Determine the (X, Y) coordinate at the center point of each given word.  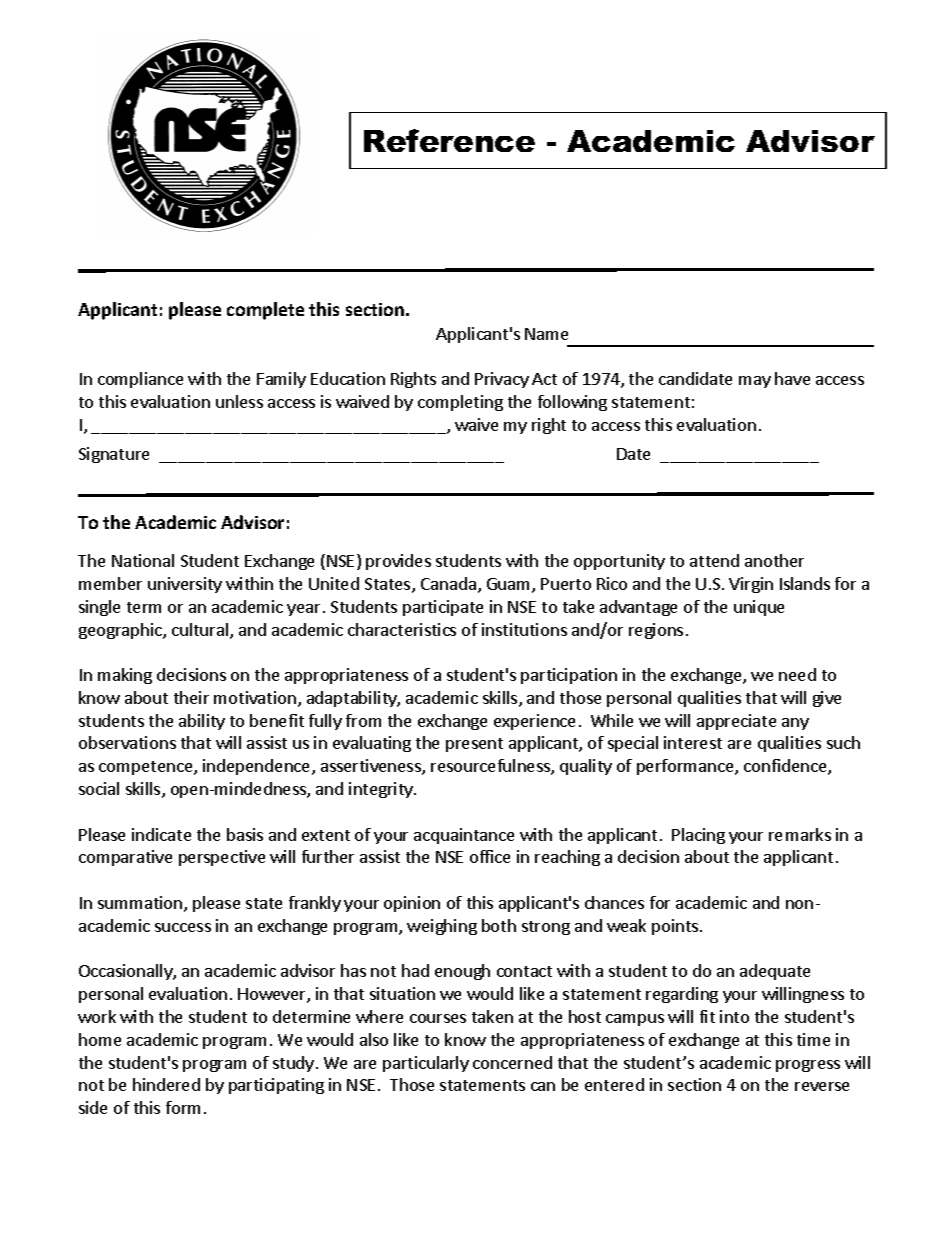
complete (265, 311)
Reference (449, 140)
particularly (426, 1064)
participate (443, 608)
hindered (166, 1084)
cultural (201, 631)
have (792, 378)
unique (759, 608)
